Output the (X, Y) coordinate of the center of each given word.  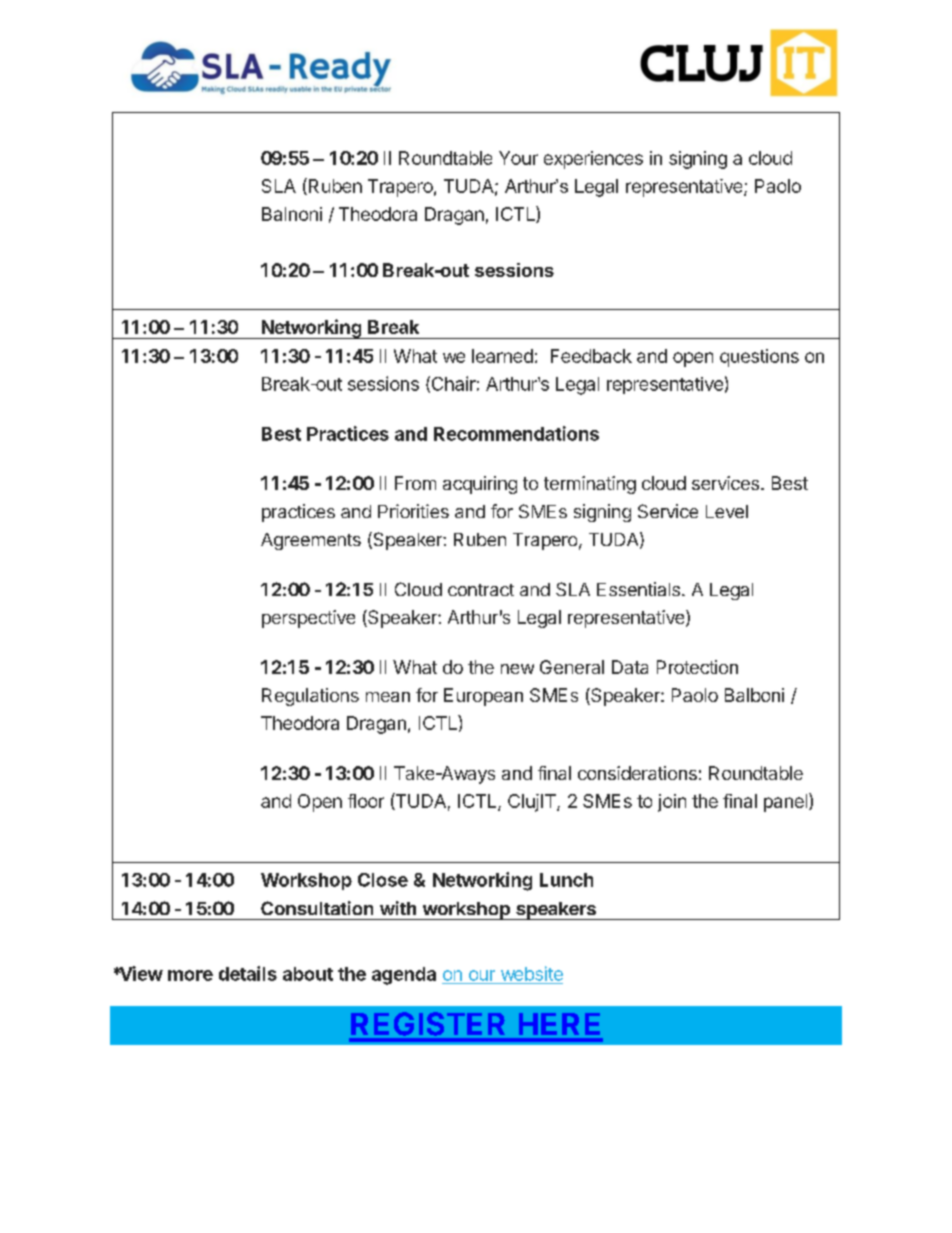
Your (518, 158)
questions (759, 358)
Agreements (311, 541)
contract (481, 590)
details (248, 973)
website (532, 973)
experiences (593, 160)
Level (727, 511)
